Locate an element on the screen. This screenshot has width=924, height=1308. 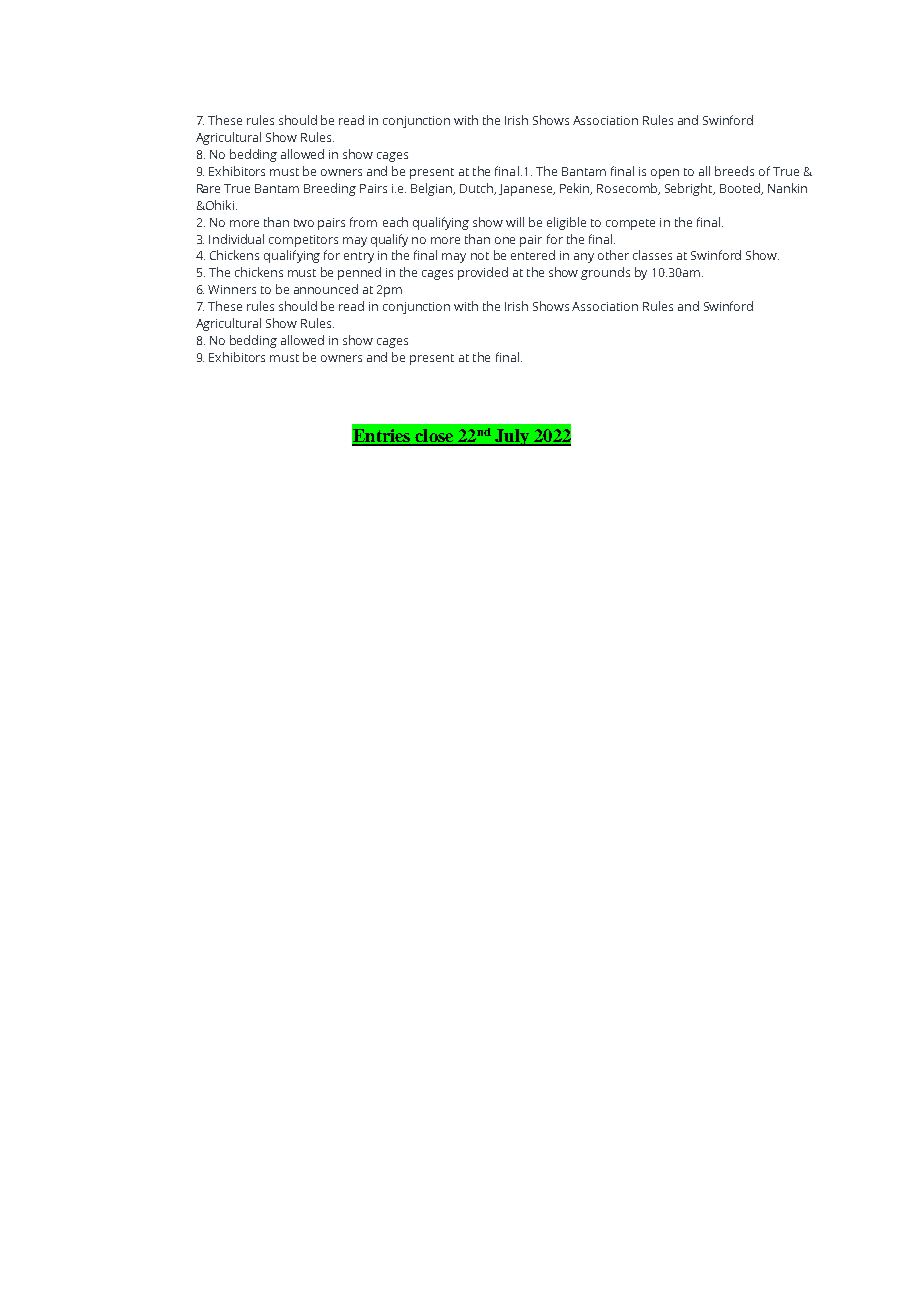
Dutch is located at coordinates (478, 189).
